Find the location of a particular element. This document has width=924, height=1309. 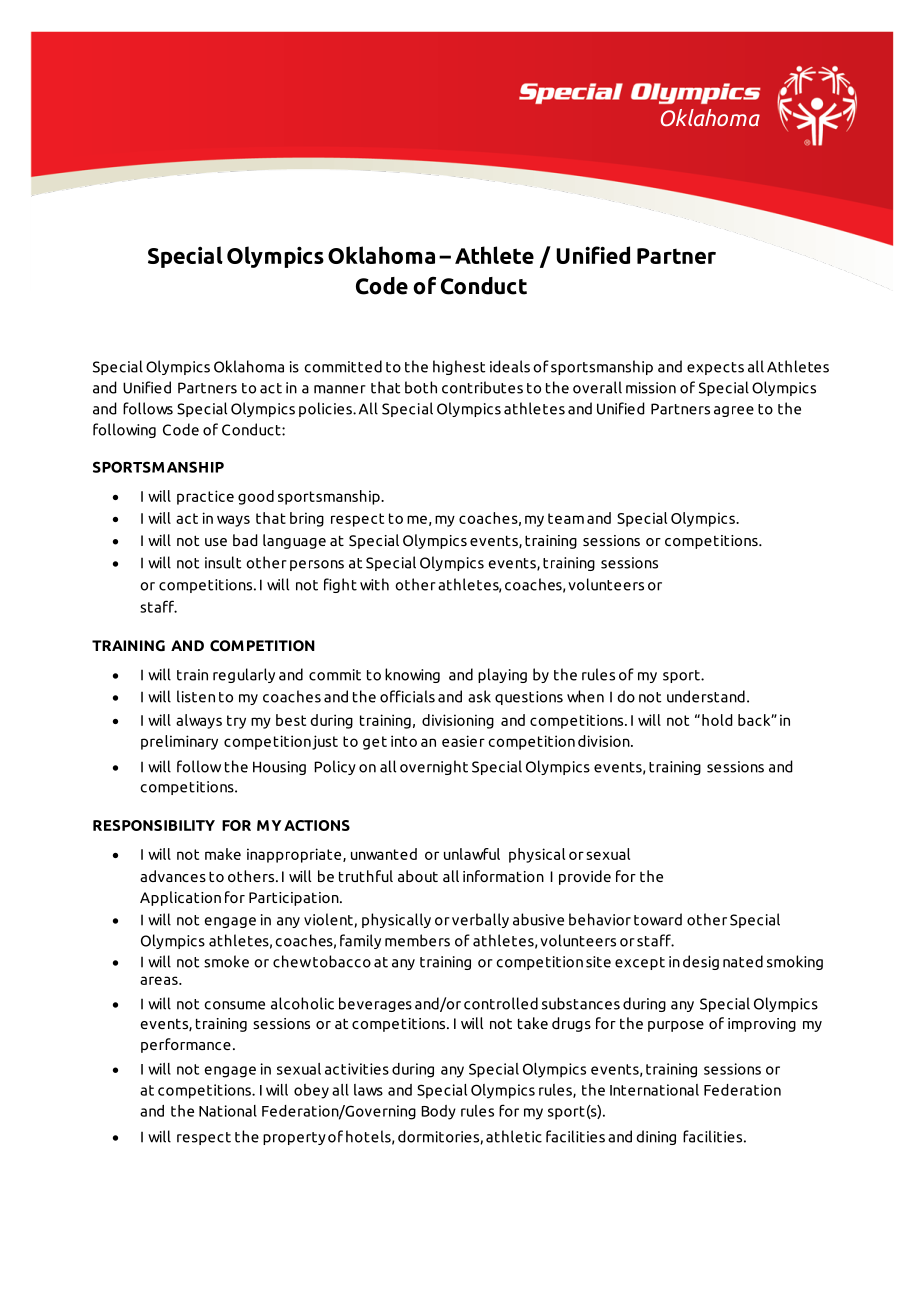

contributes is located at coordinates (482, 387).
